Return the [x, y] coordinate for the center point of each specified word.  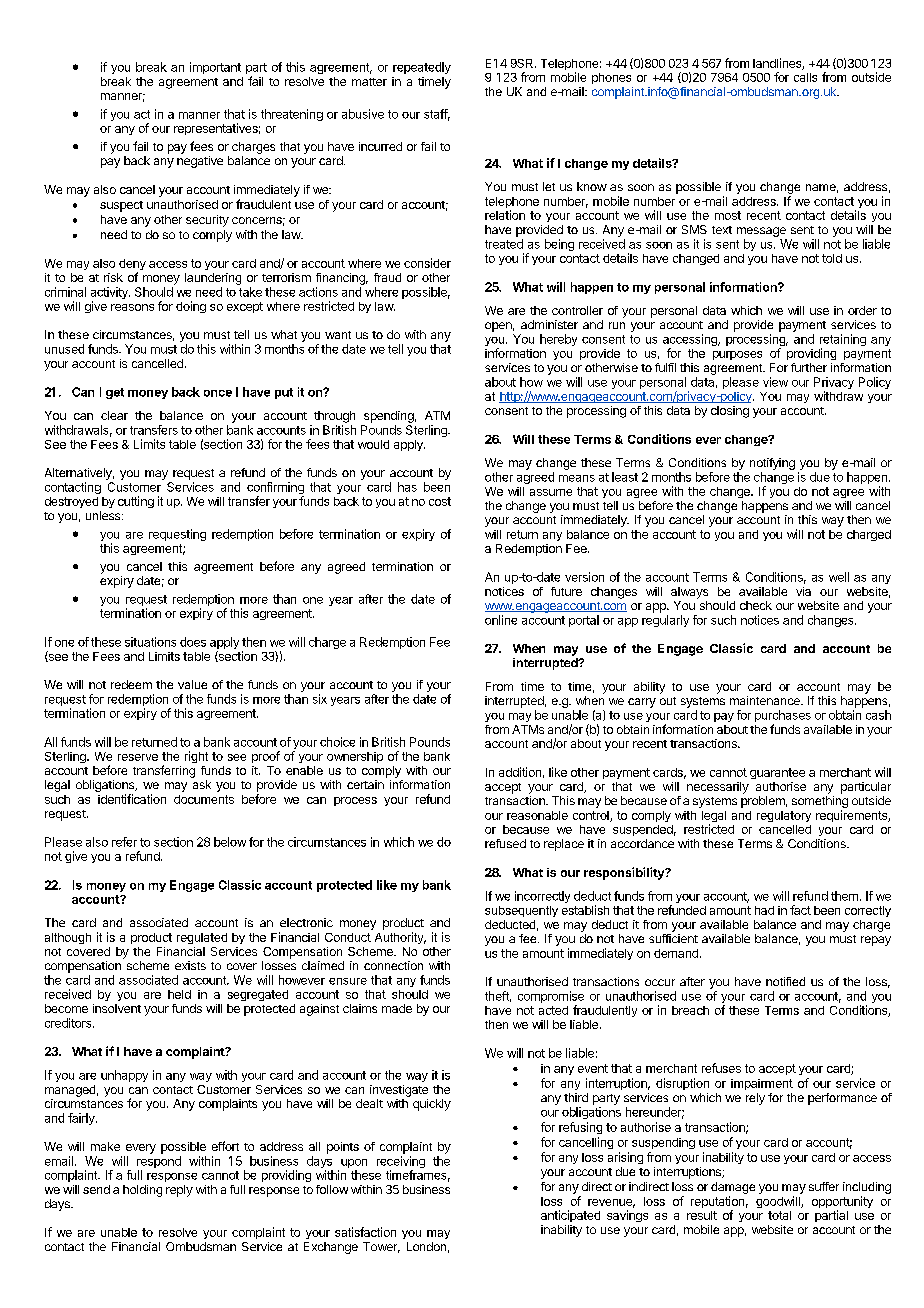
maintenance [766, 700]
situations [150, 642]
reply [179, 1191]
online [501, 620]
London [426, 1246]
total [779, 1215]
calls [805, 77]
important [215, 68]
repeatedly [422, 68]
